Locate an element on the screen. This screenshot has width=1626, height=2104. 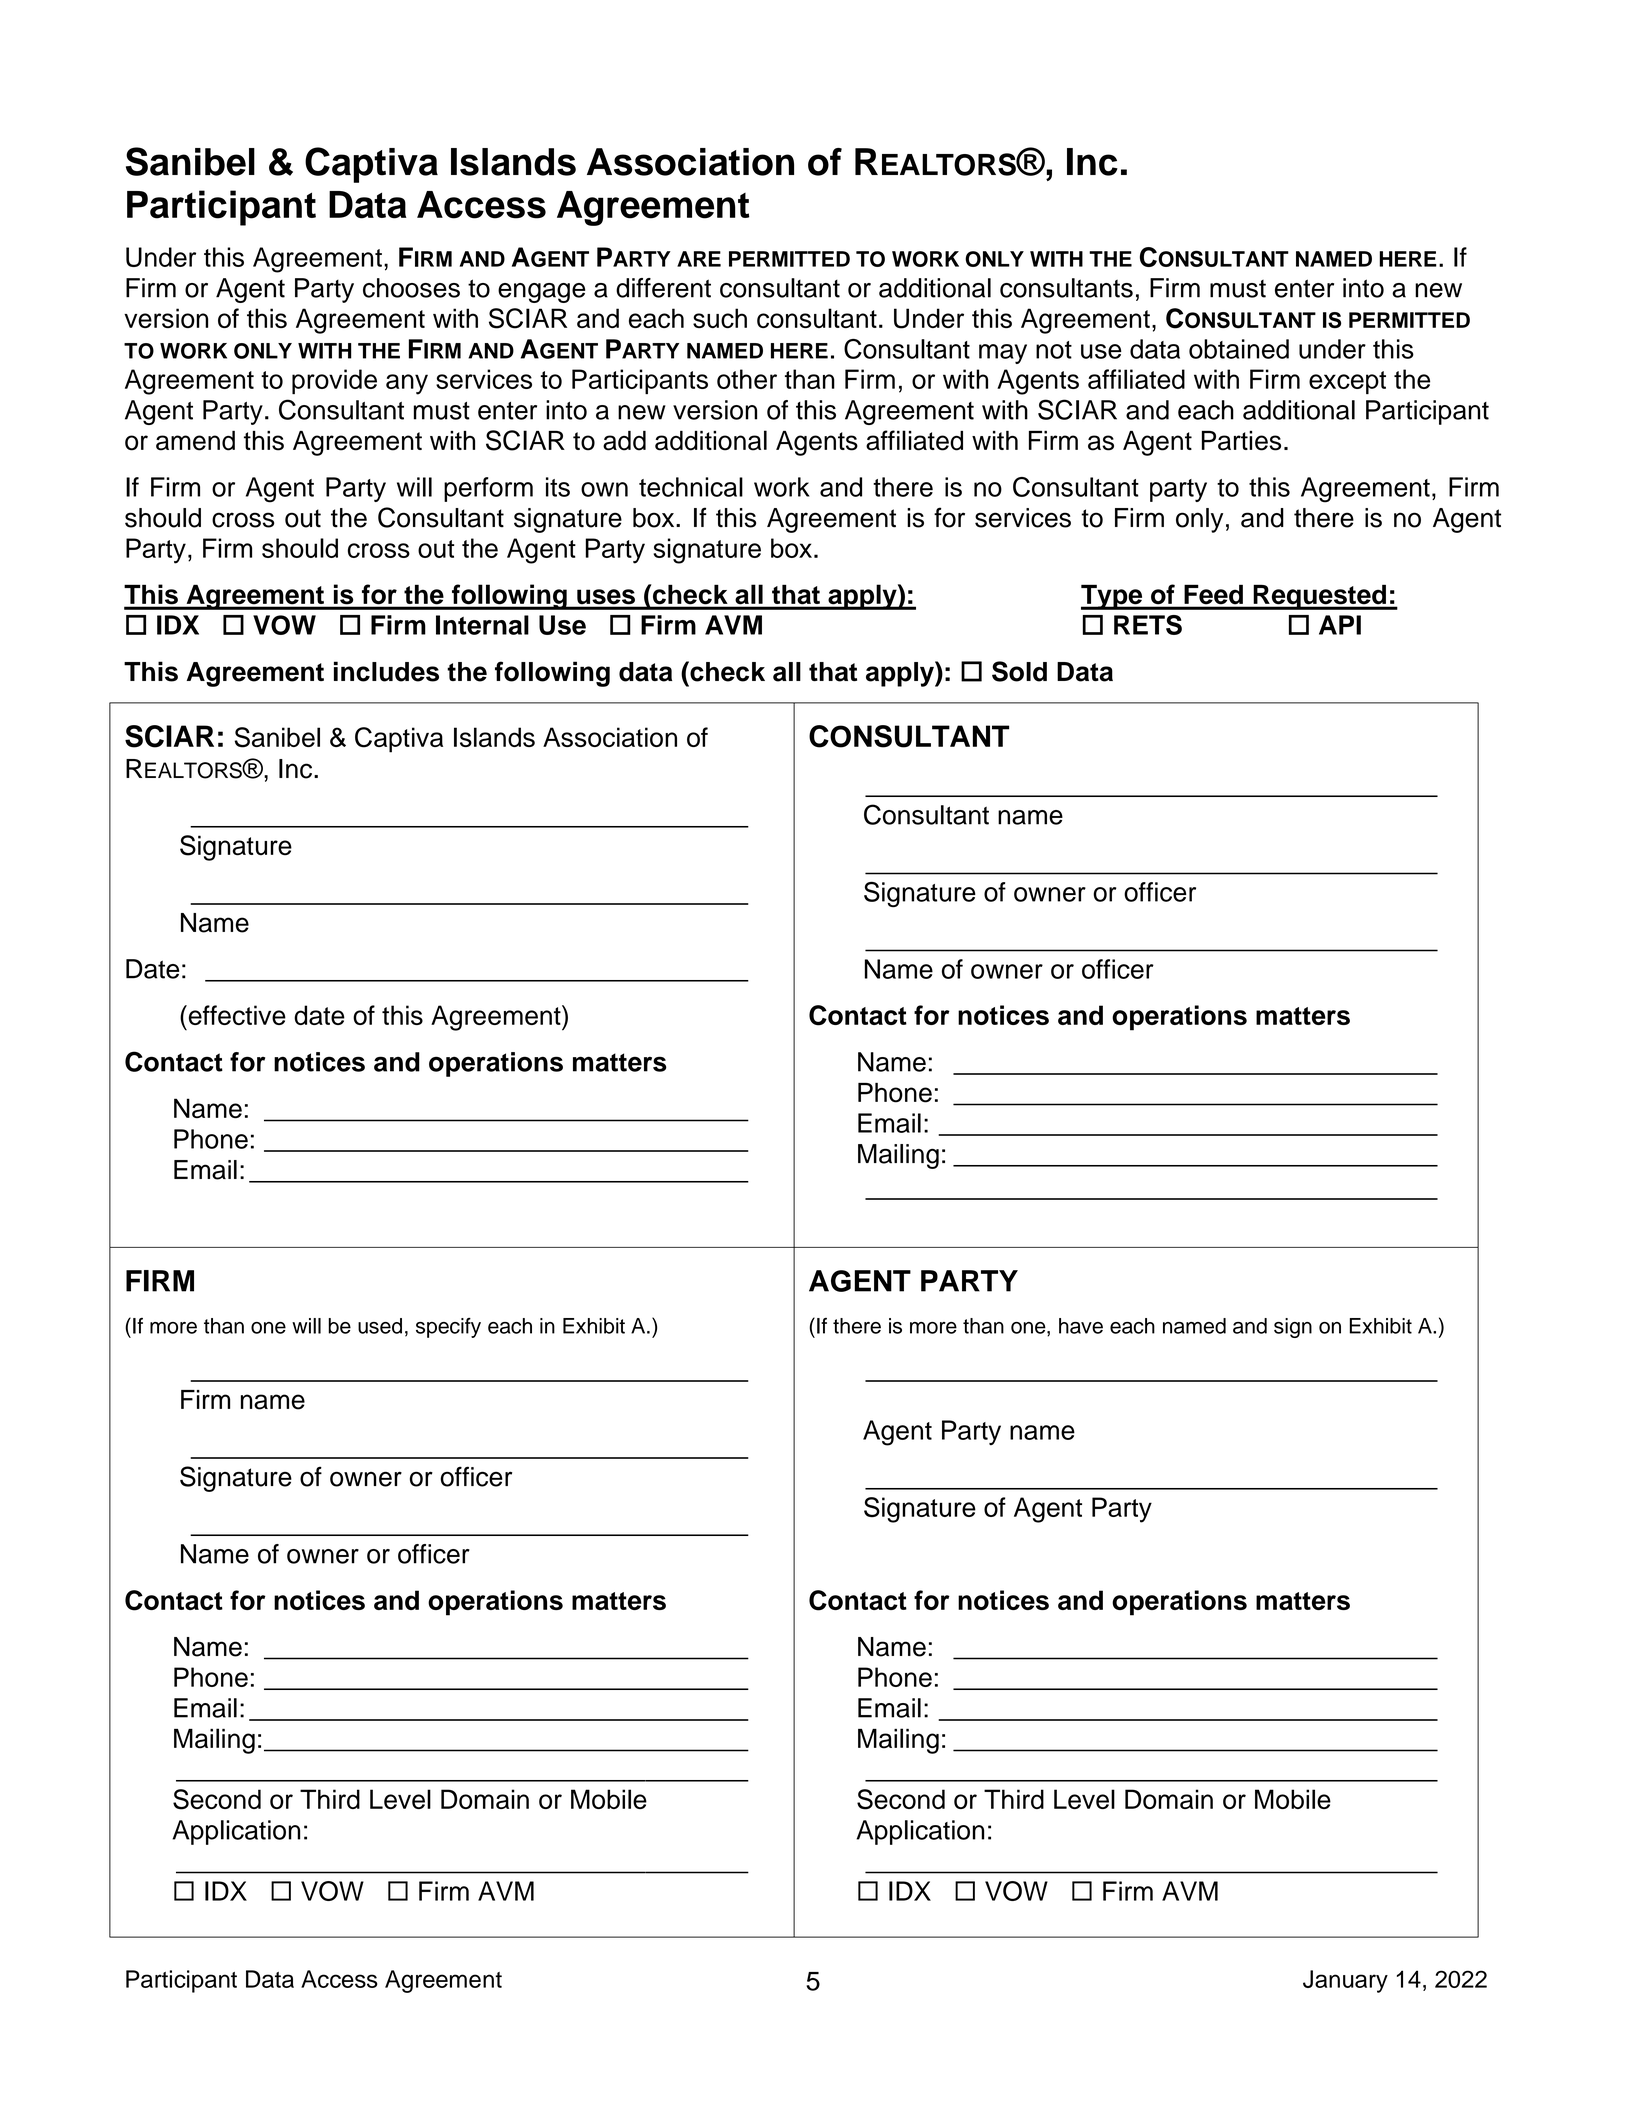
chooses is located at coordinates (411, 288).
